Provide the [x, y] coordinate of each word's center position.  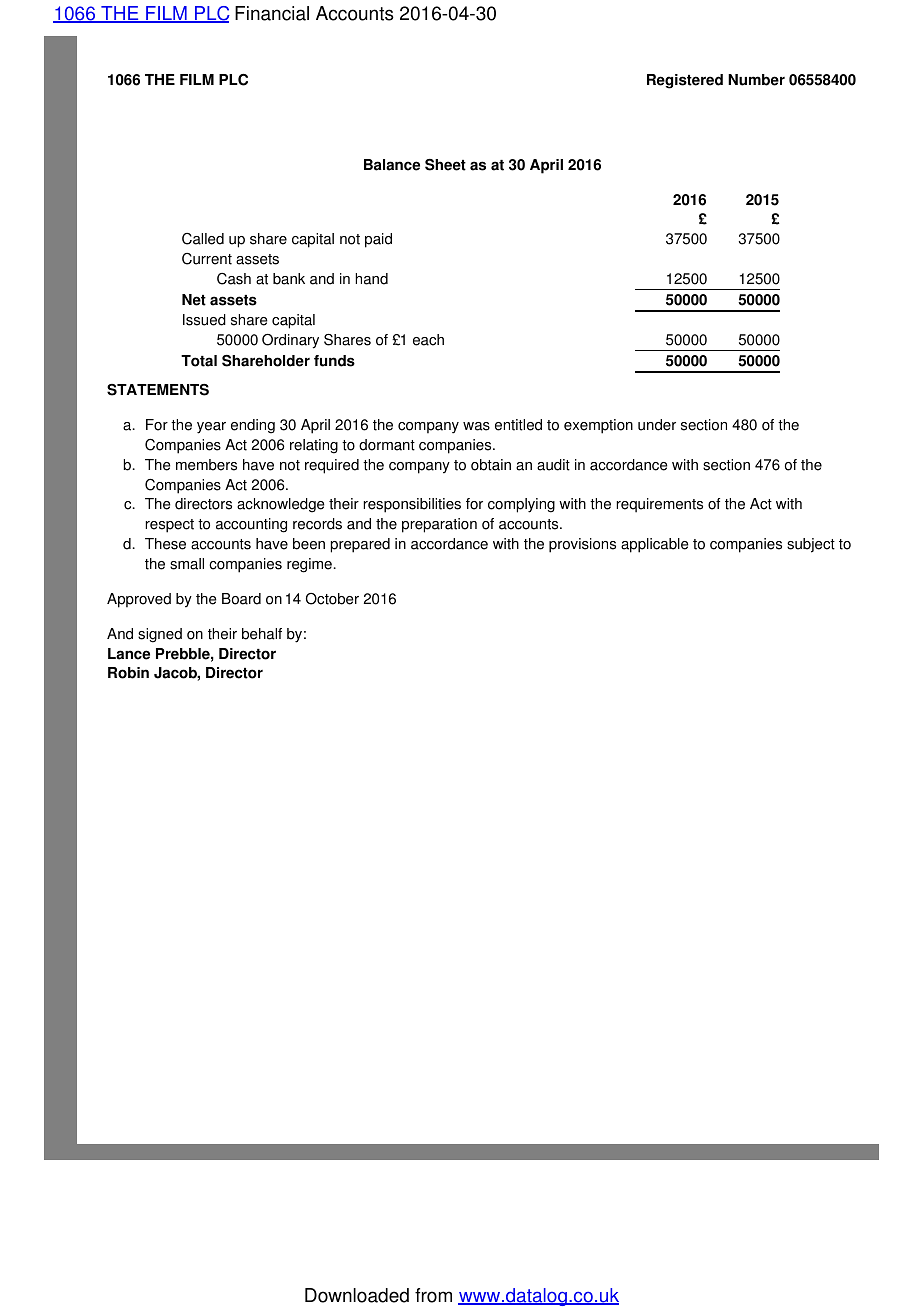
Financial [272, 13]
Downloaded [357, 1295]
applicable [655, 545]
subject [811, 545]
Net [194, 300]
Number [756, 80]
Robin [128, 673]
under [657, 425]
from [433, 1295]
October [332, 599]
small [187, 564]
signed [160, 635]
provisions [582, 545]
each [428, 340]
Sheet [445, 165]
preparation [439, 525]
